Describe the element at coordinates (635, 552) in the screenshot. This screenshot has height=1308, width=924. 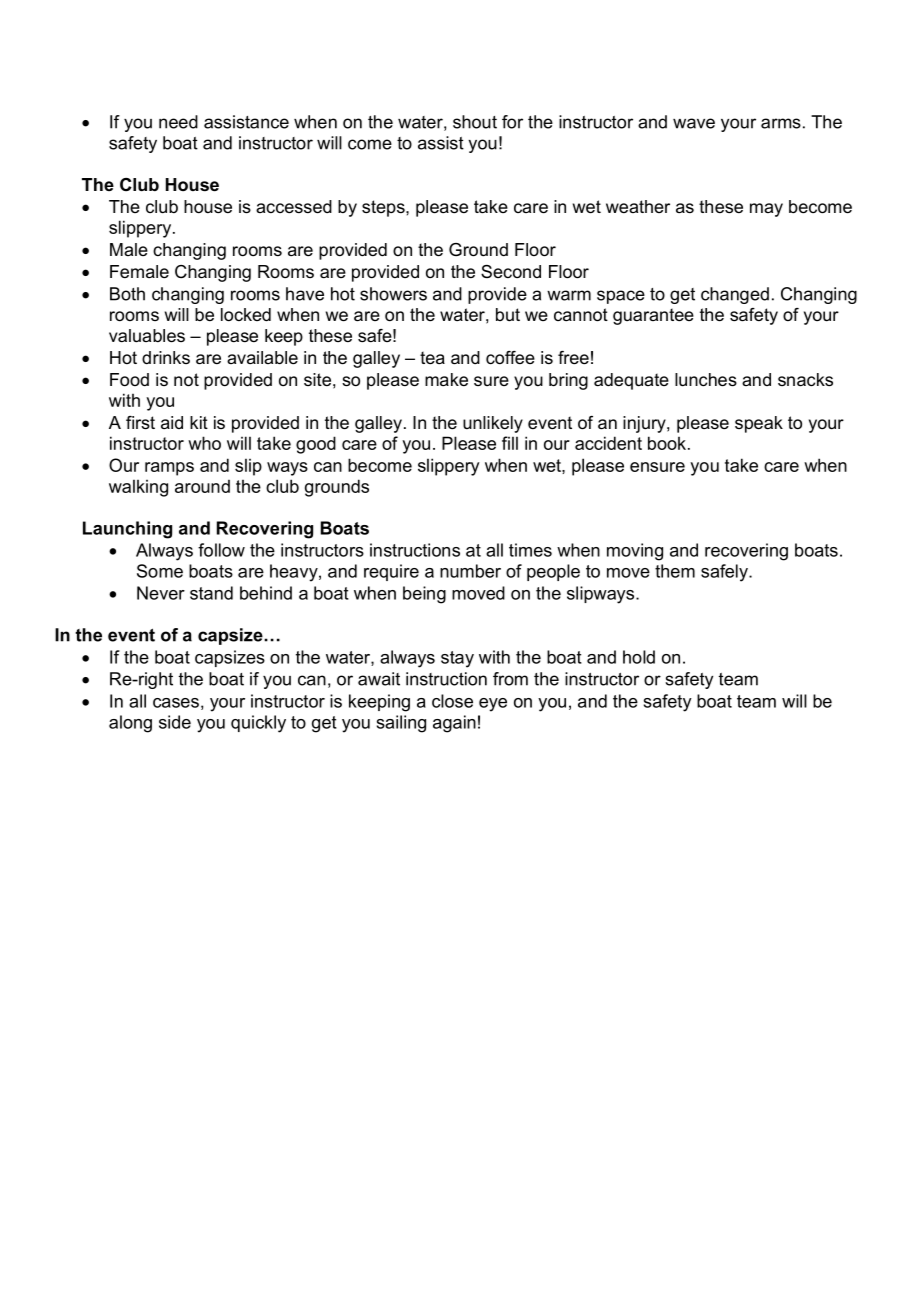
I see `moving` at that location.
